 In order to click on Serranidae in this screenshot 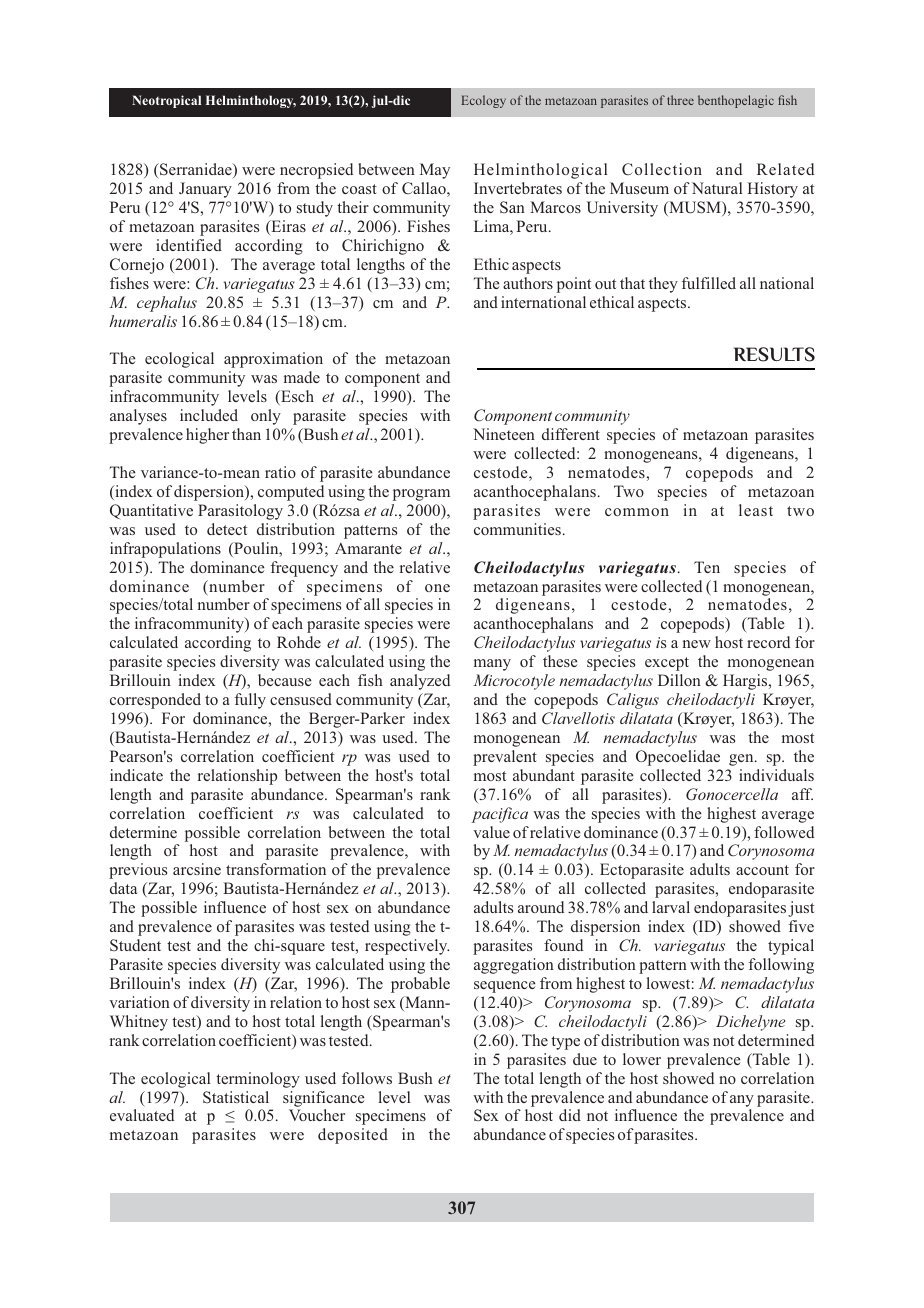, I will do `click(196, 170)`.
